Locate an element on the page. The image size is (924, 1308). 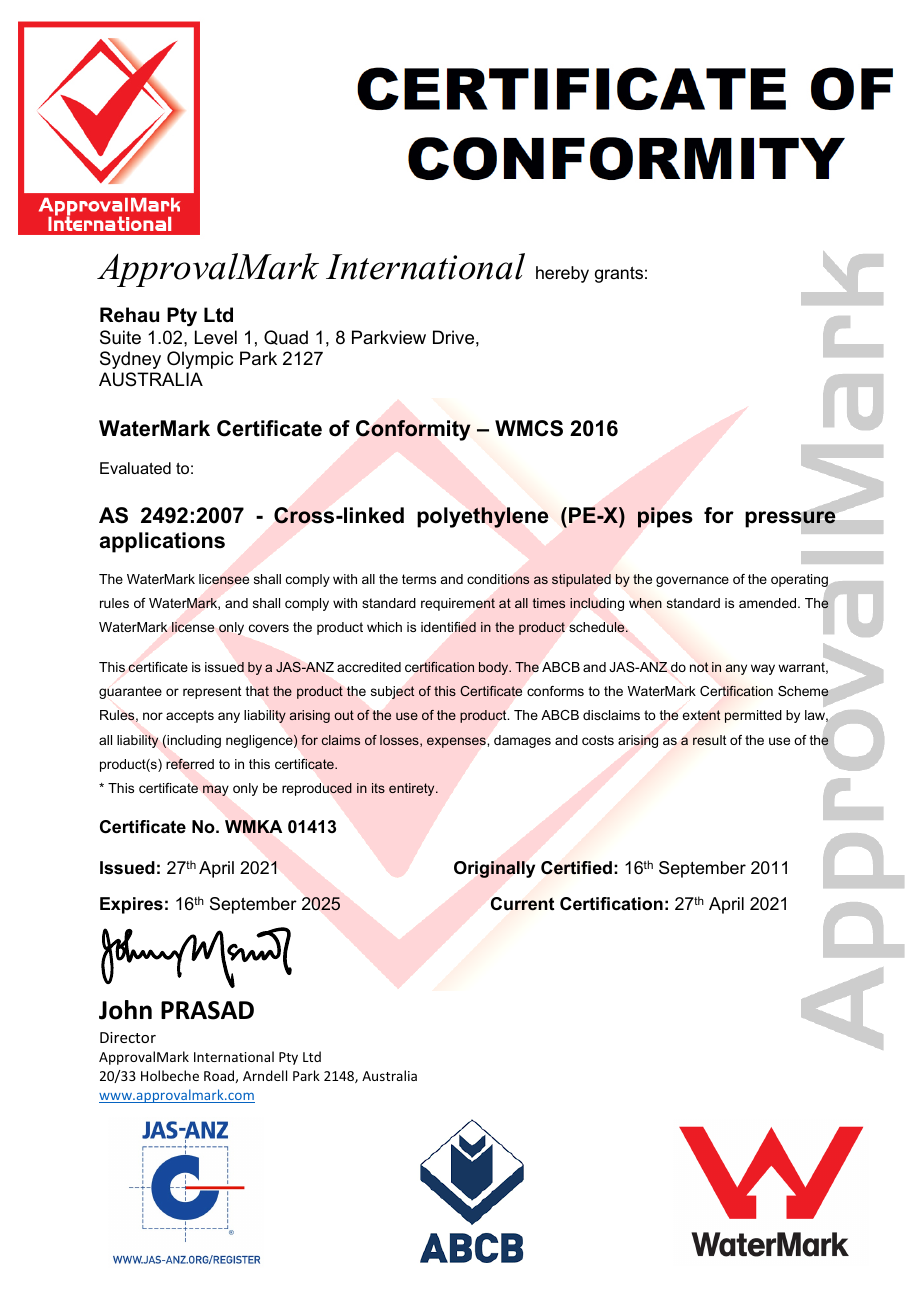
governance is located at coordinates (692, 581).
